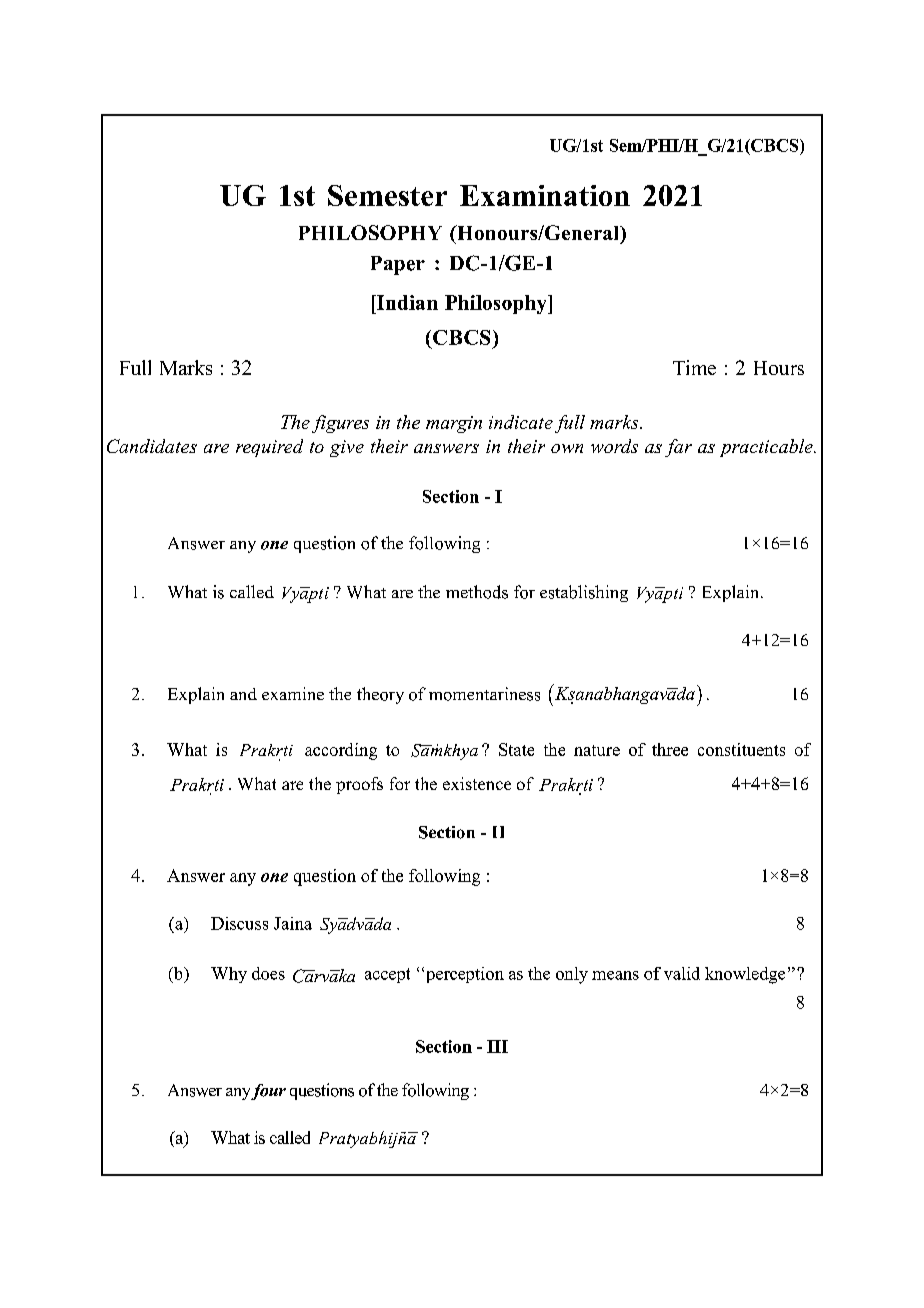 The image size is (924, 1308). I want to click on Semester, so click(387, 195).
